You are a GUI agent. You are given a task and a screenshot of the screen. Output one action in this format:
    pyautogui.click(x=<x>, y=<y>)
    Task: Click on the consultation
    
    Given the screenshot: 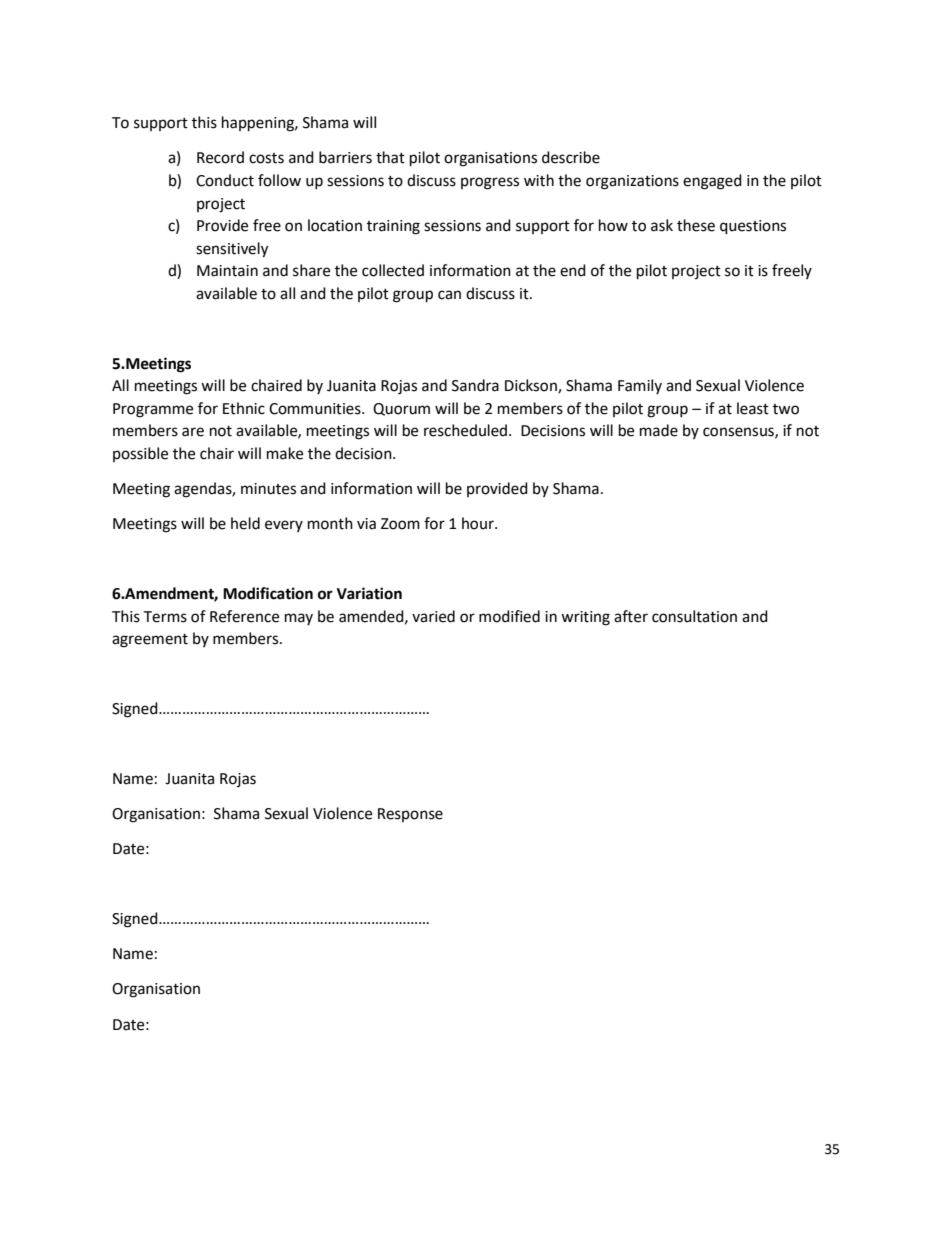 What is the action you would take?
    pyautogui.click(x=694, y=616)
